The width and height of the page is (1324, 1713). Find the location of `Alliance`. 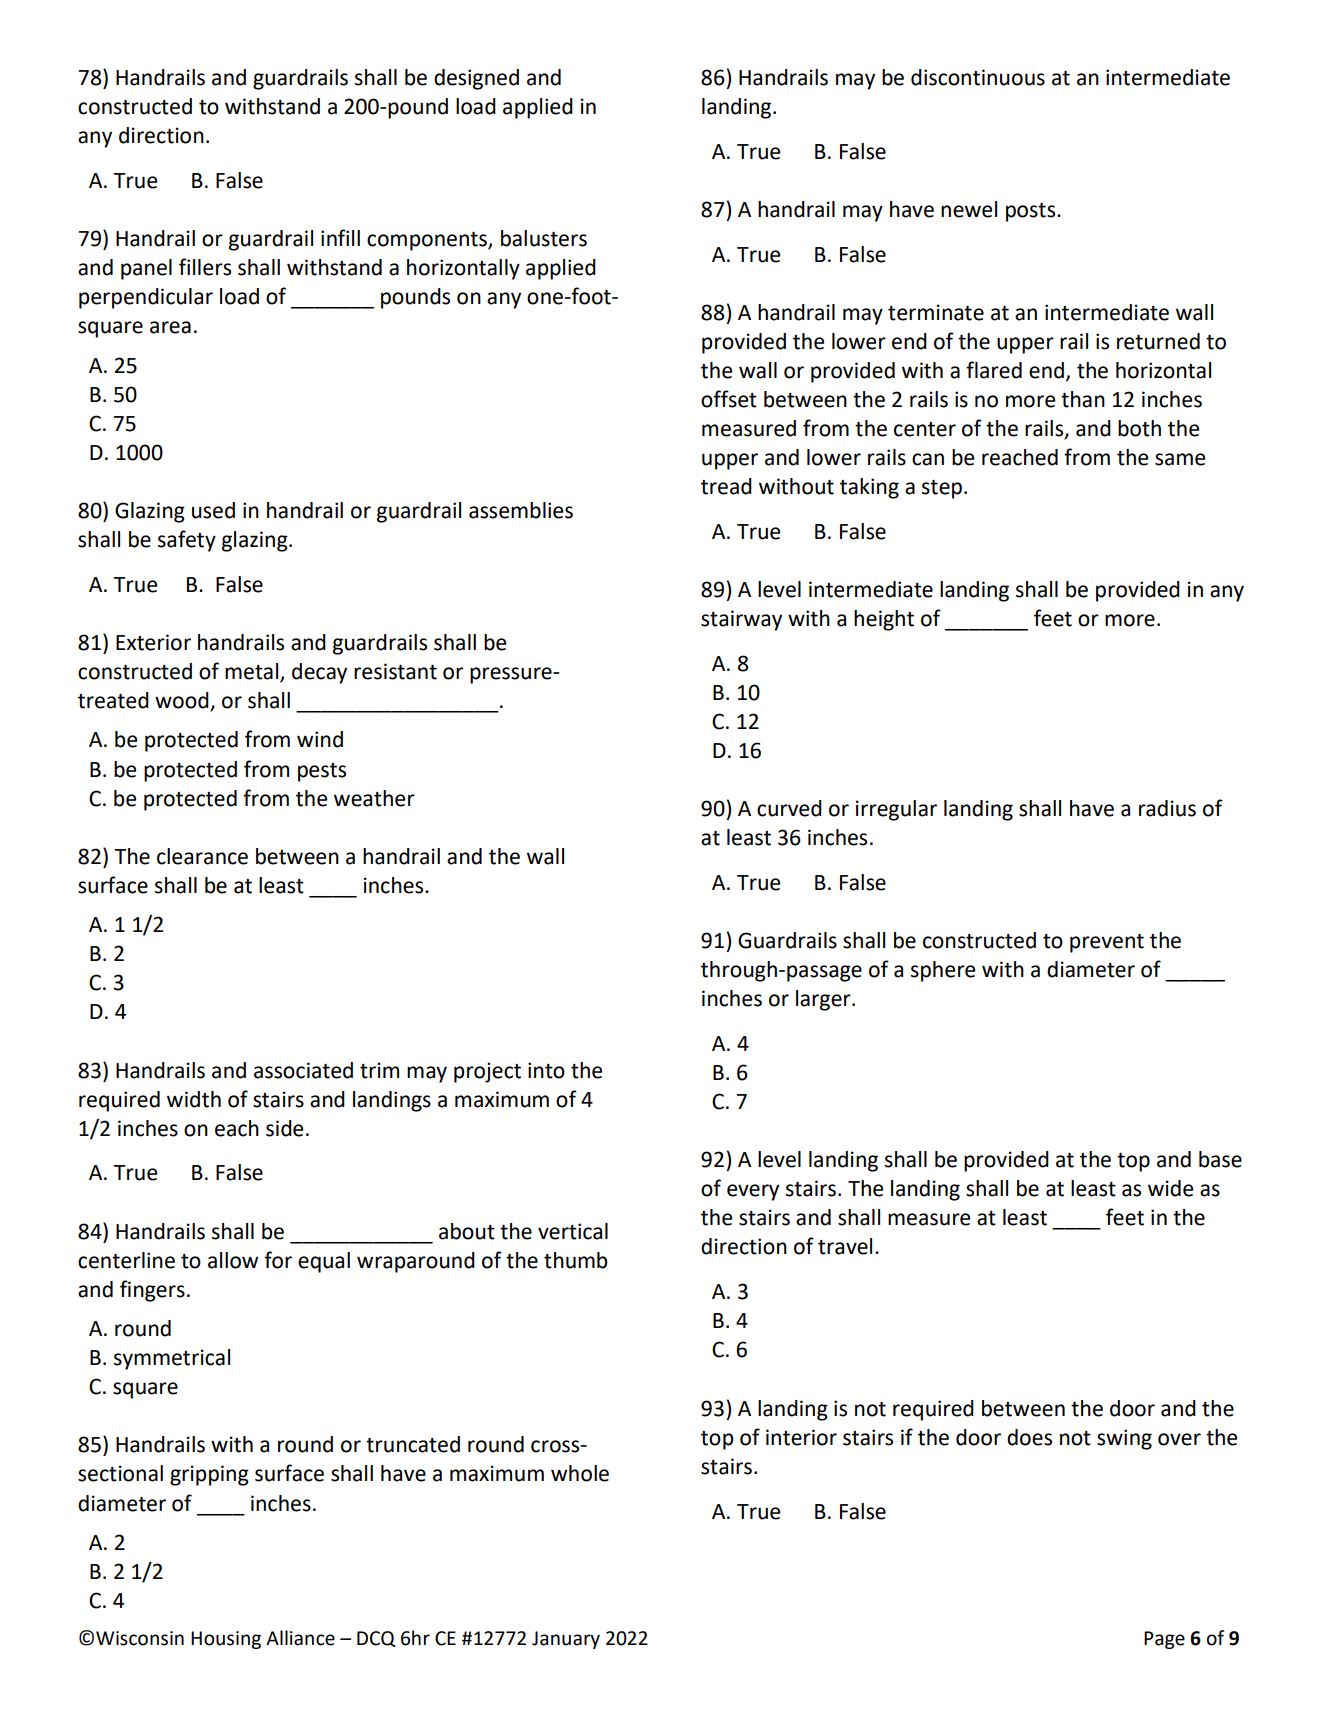

Alliance is located at coordinates (300, 1638).
